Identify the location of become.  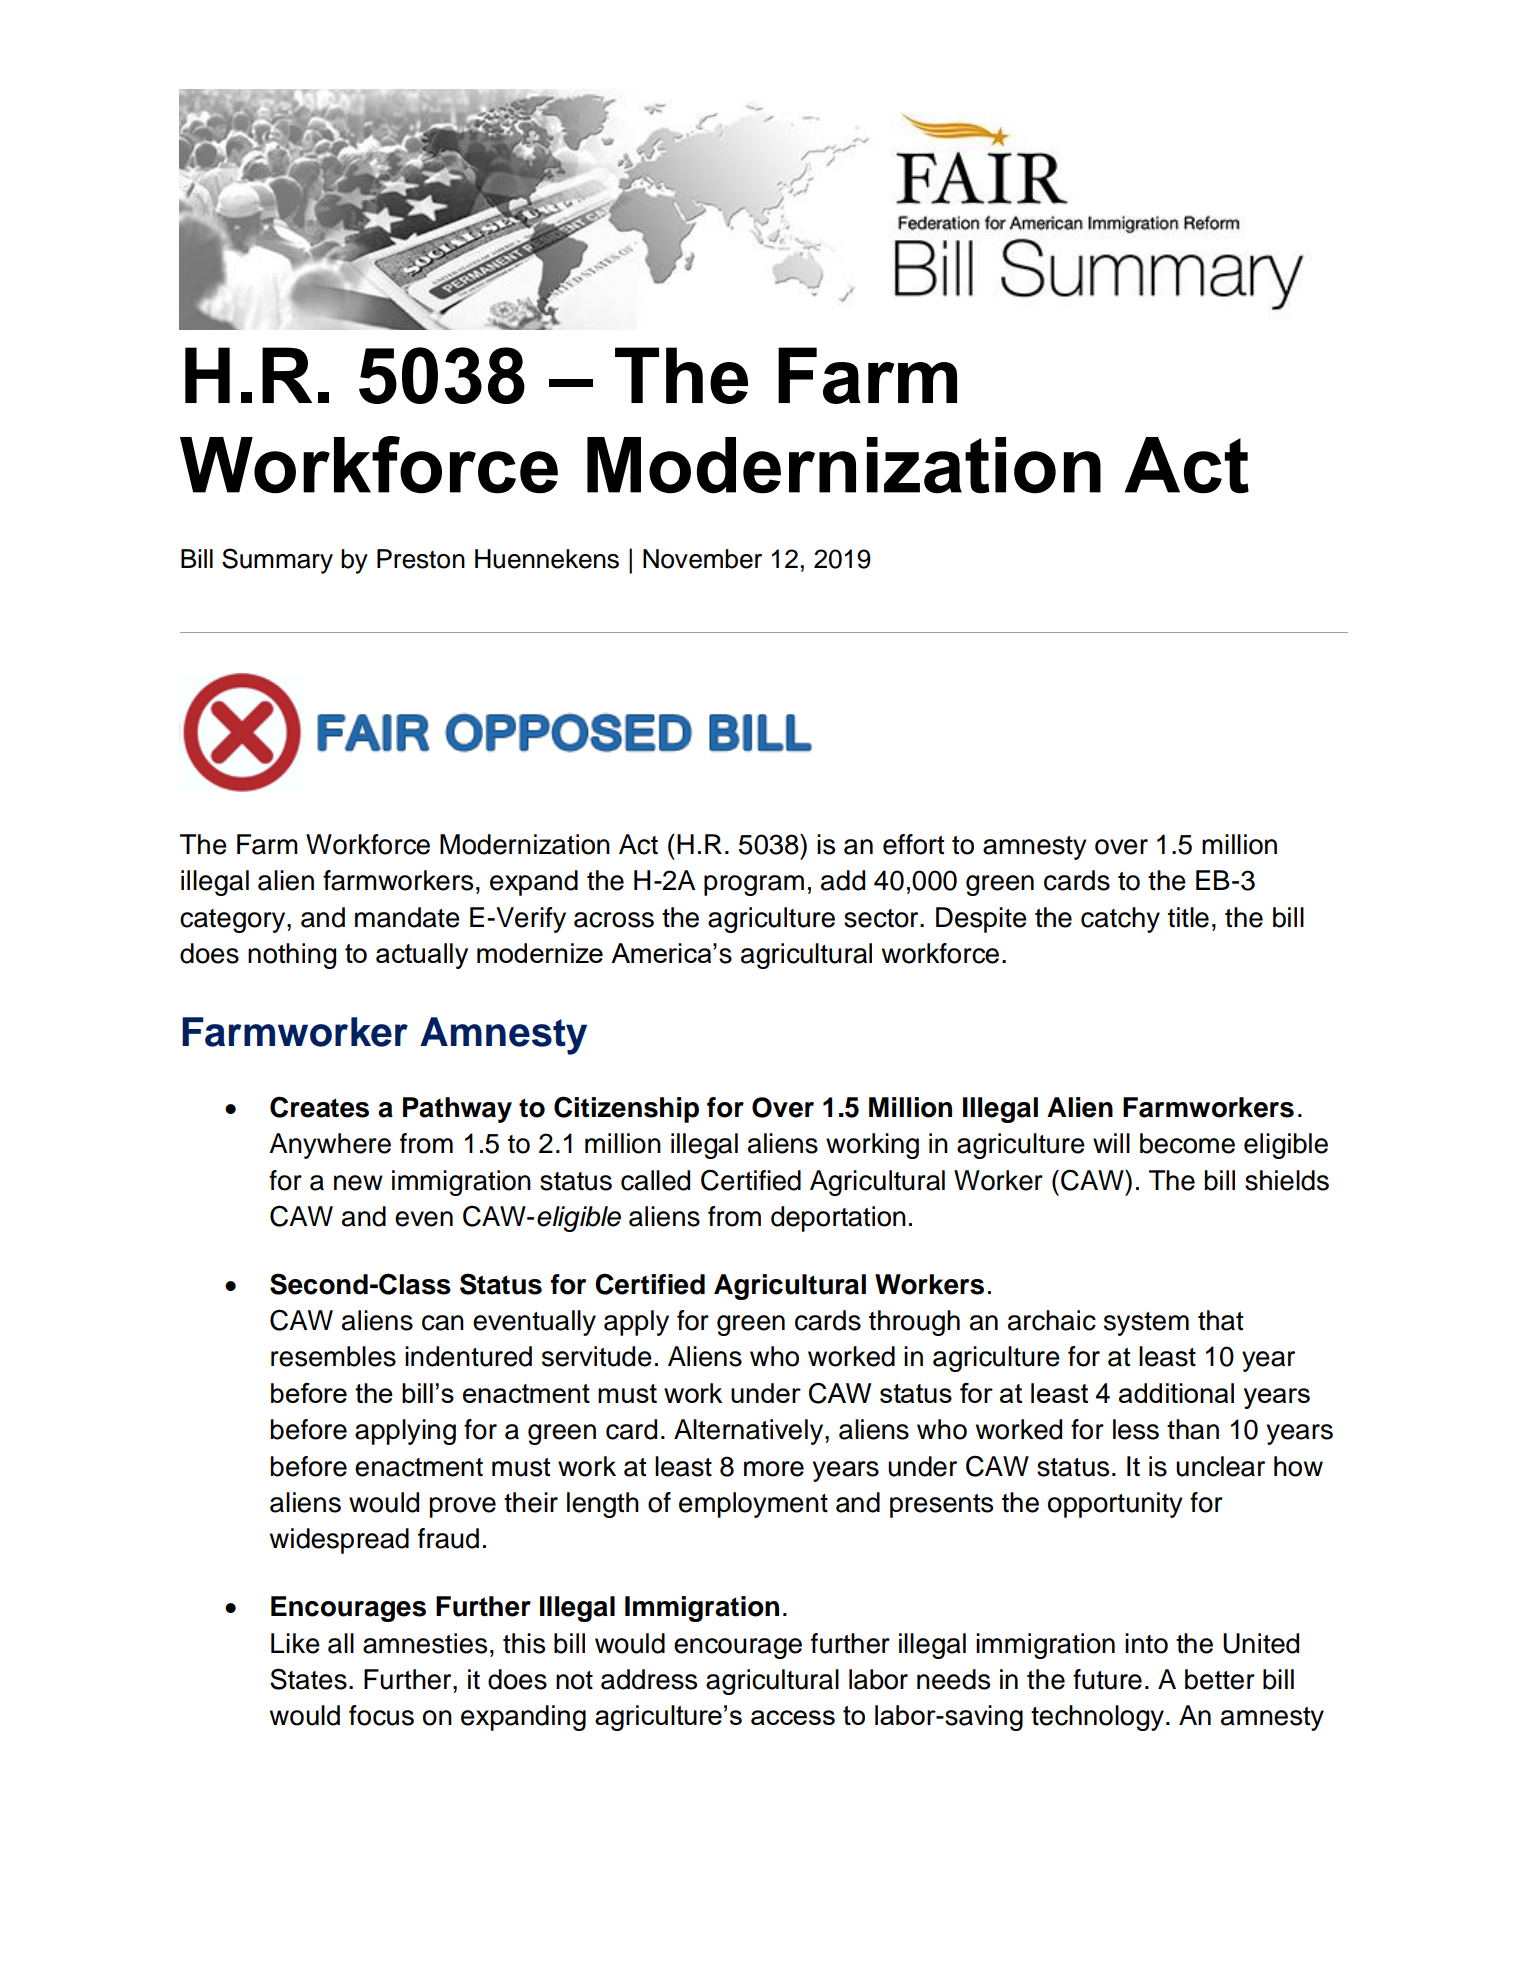
(1187, 1143).
